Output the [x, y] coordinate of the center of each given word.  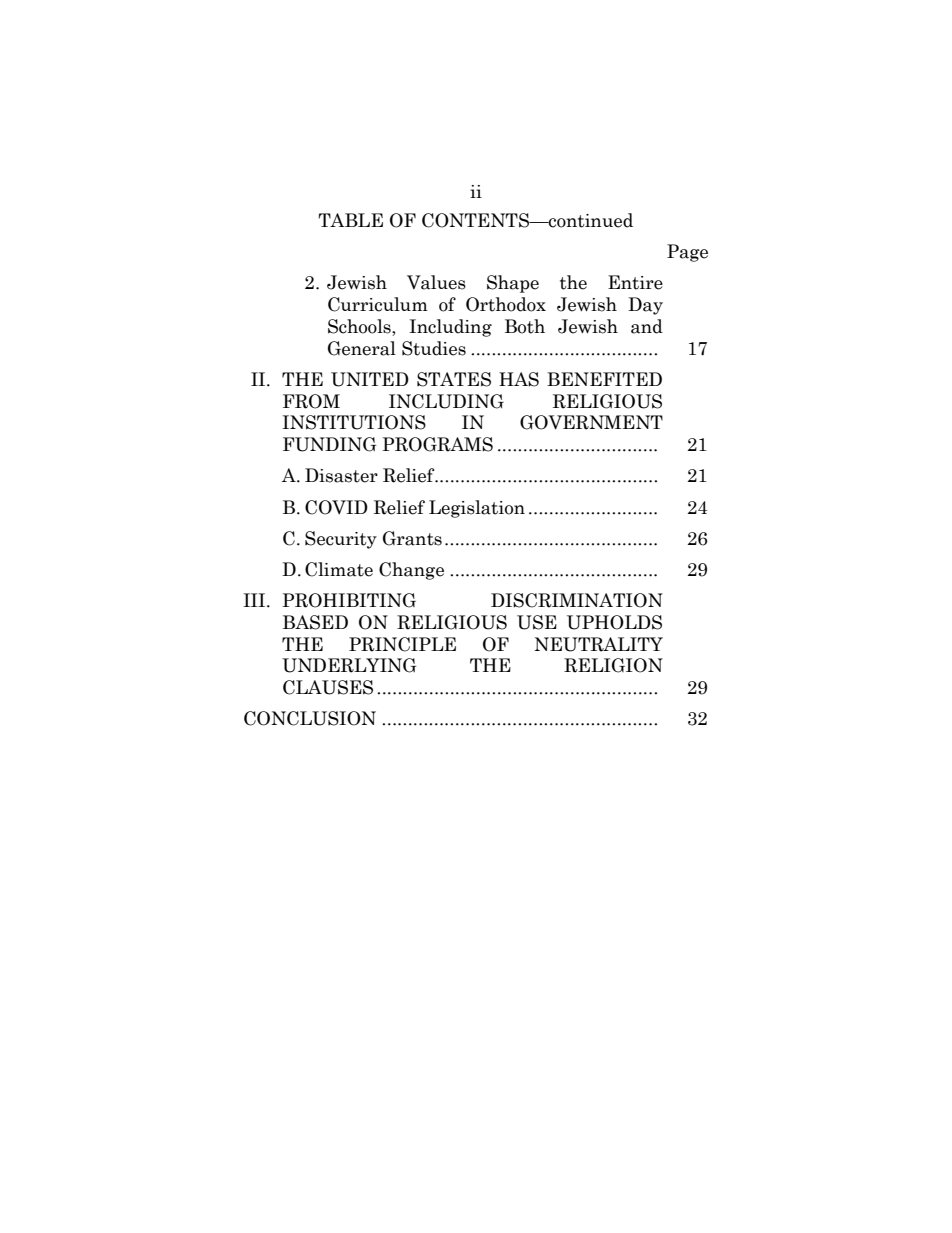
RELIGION [613, 665]
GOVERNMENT [591, 422]
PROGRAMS [437, 444]
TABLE [350, 220]
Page [687, 253]
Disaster [341, 475]
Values [436, 282]
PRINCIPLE [402, 644]
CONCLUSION [310, 718]
